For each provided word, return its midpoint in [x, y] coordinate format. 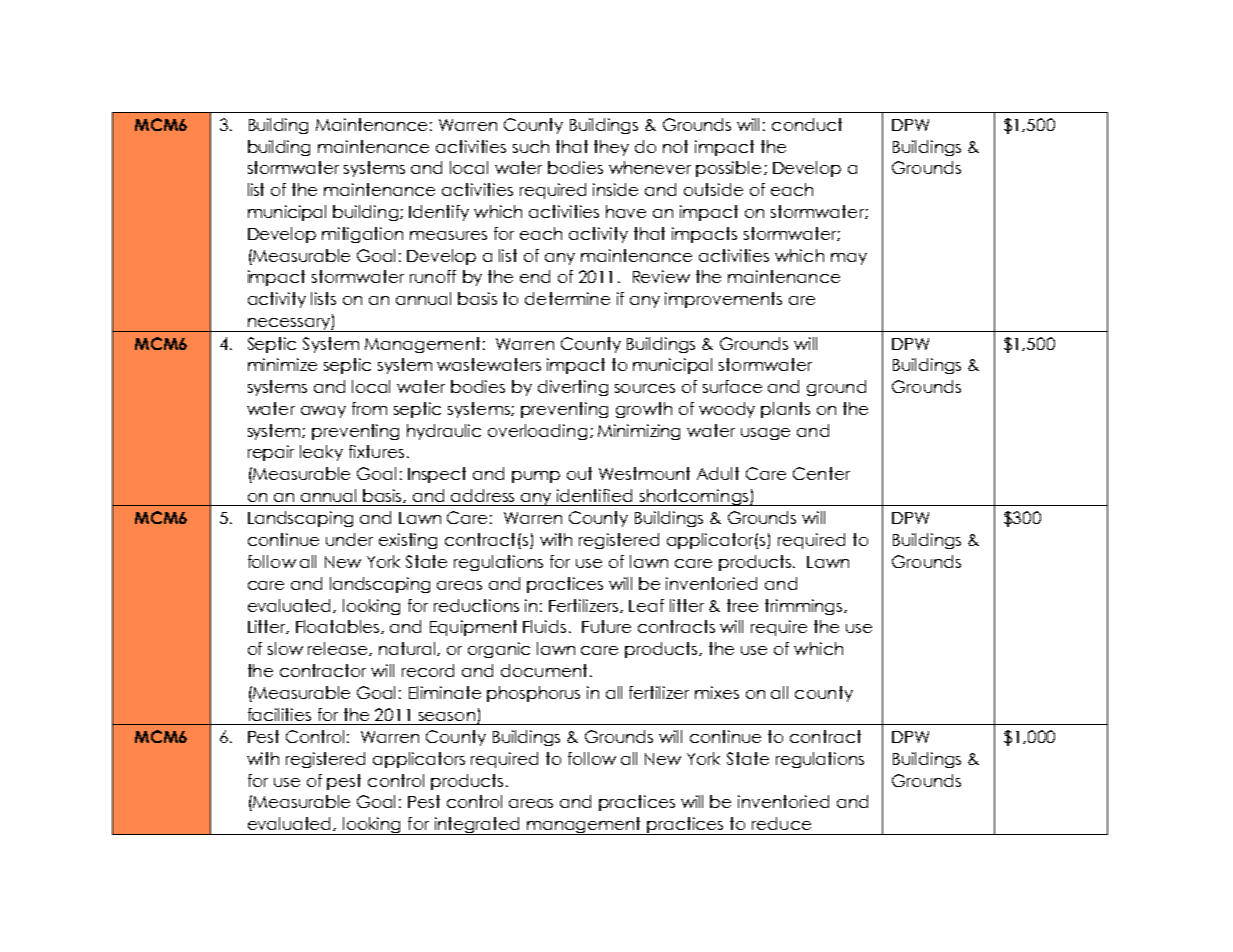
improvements [723, 300]
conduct [807, 124]
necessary [288, 325]
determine [567, 298]
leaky [321, 453]
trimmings [805, 607]
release [339, 649]
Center [821, 473]
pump [536, 477]
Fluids [544, 626]
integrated [477, 826]
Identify [439, 213]
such [531, 146]
